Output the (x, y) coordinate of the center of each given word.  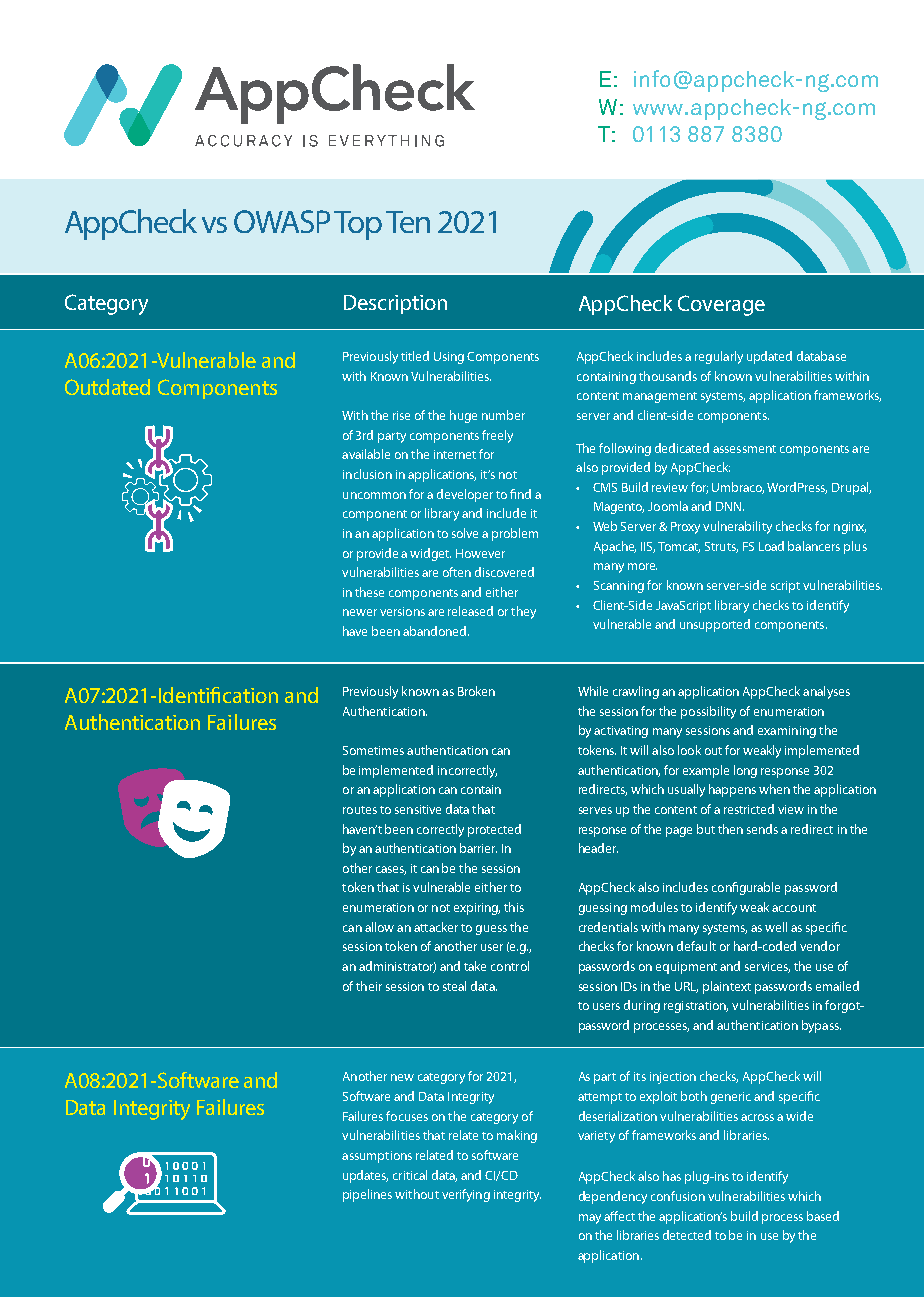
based (823, 1216)
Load (771, 546)
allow (379, 927)
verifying (466, 1195)
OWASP (282, 221)
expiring (477, 909)
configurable (746, 888)
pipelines (367, 1195)
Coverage (721, 305)
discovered (504, 572)
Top (358, 225)
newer (360, 612)
